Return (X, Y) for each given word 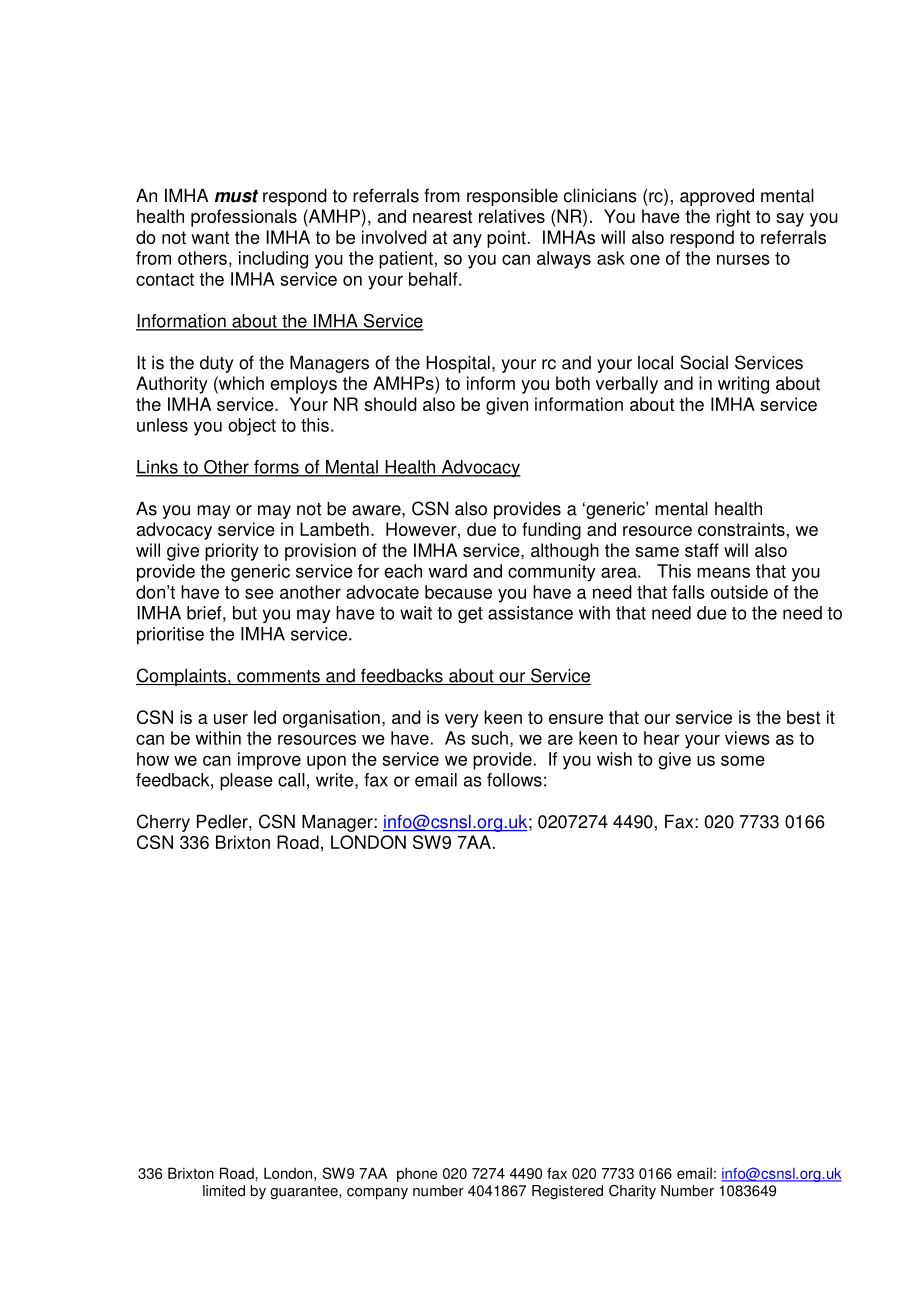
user (231, 719)
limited (224, 1191)
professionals (244, 218)
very (462, 721)
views (747, 738)
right (733, 218)
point (506, 239)
